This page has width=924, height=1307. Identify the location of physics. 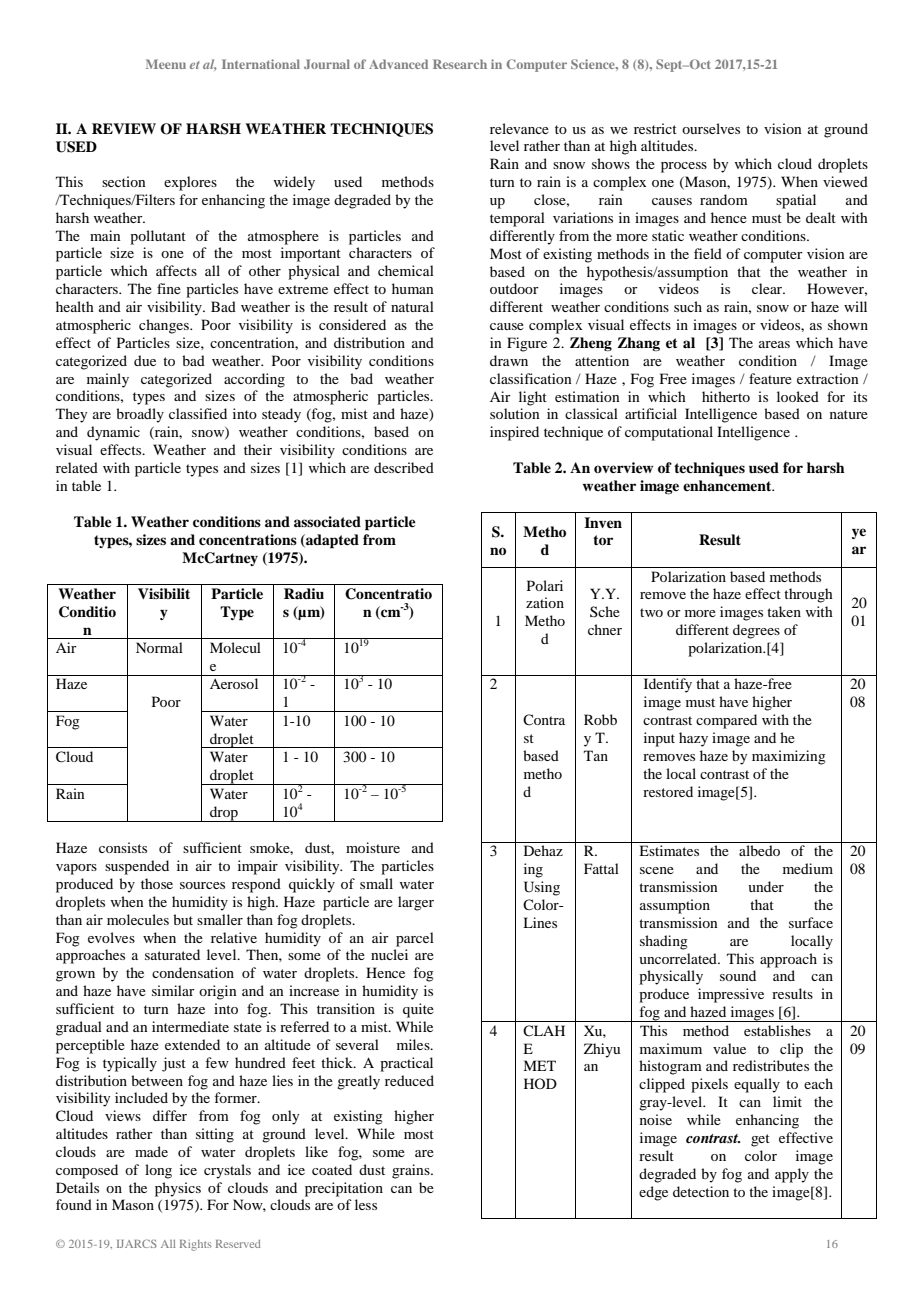
(178, 1189).
